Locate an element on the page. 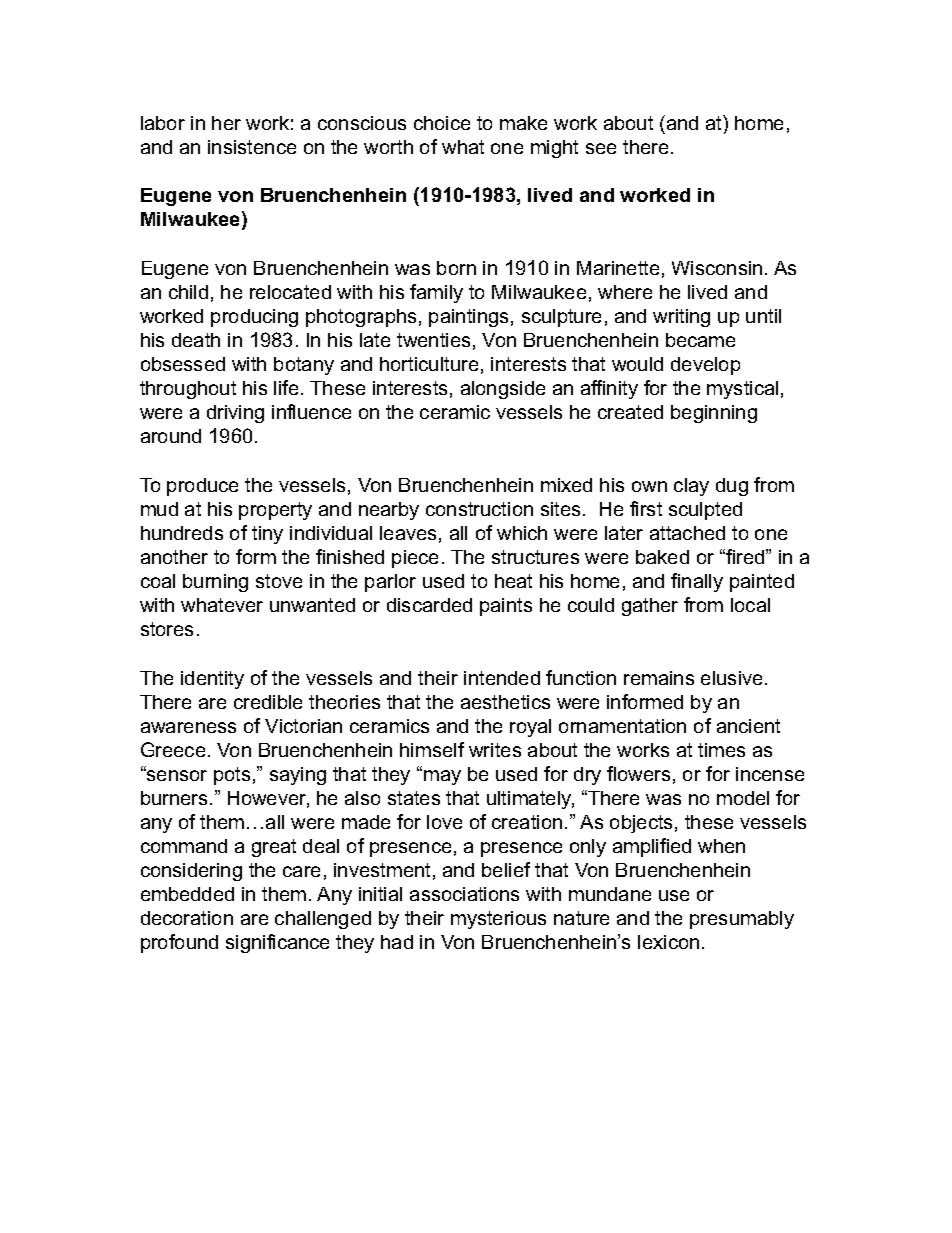 The image size is (952, 1233). attached is located at coordinates (687, 533).
